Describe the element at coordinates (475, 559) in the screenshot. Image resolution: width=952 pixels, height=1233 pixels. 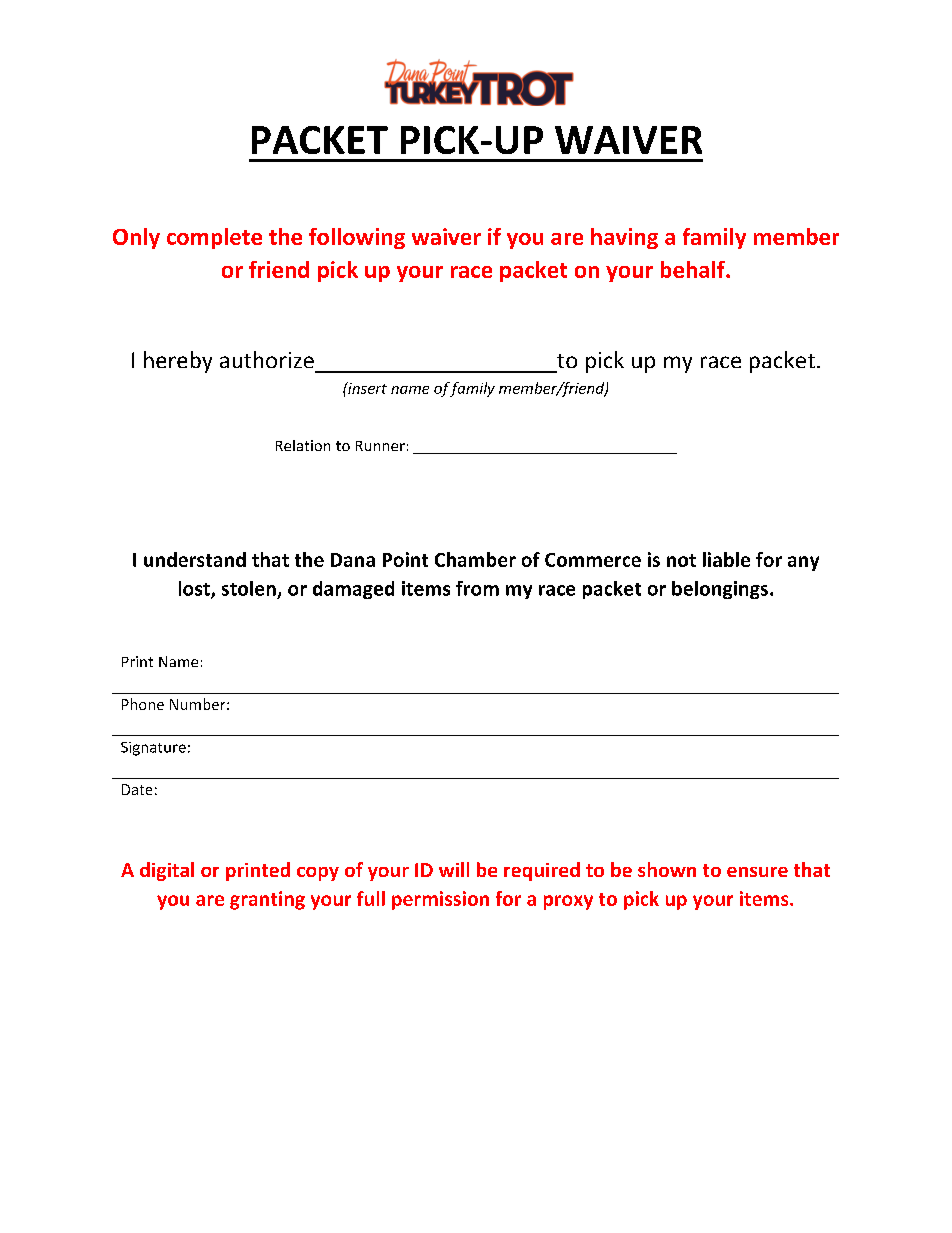
I see `Chamber` at that location.
